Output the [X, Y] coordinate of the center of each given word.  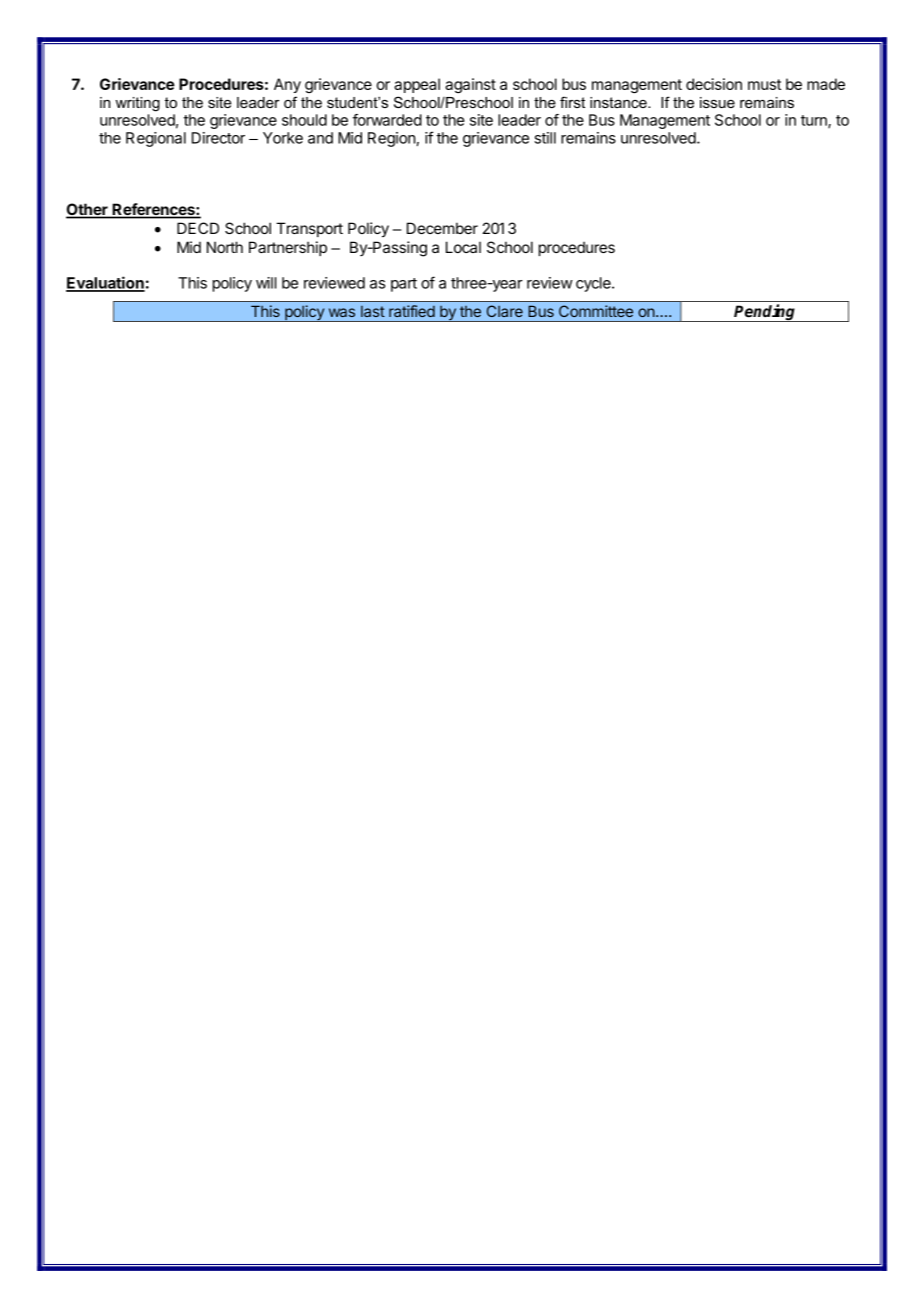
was [342, 312]
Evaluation [105, 283]
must [764, 84]
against [470, 85]
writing [138, 104]
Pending [765, 313]
